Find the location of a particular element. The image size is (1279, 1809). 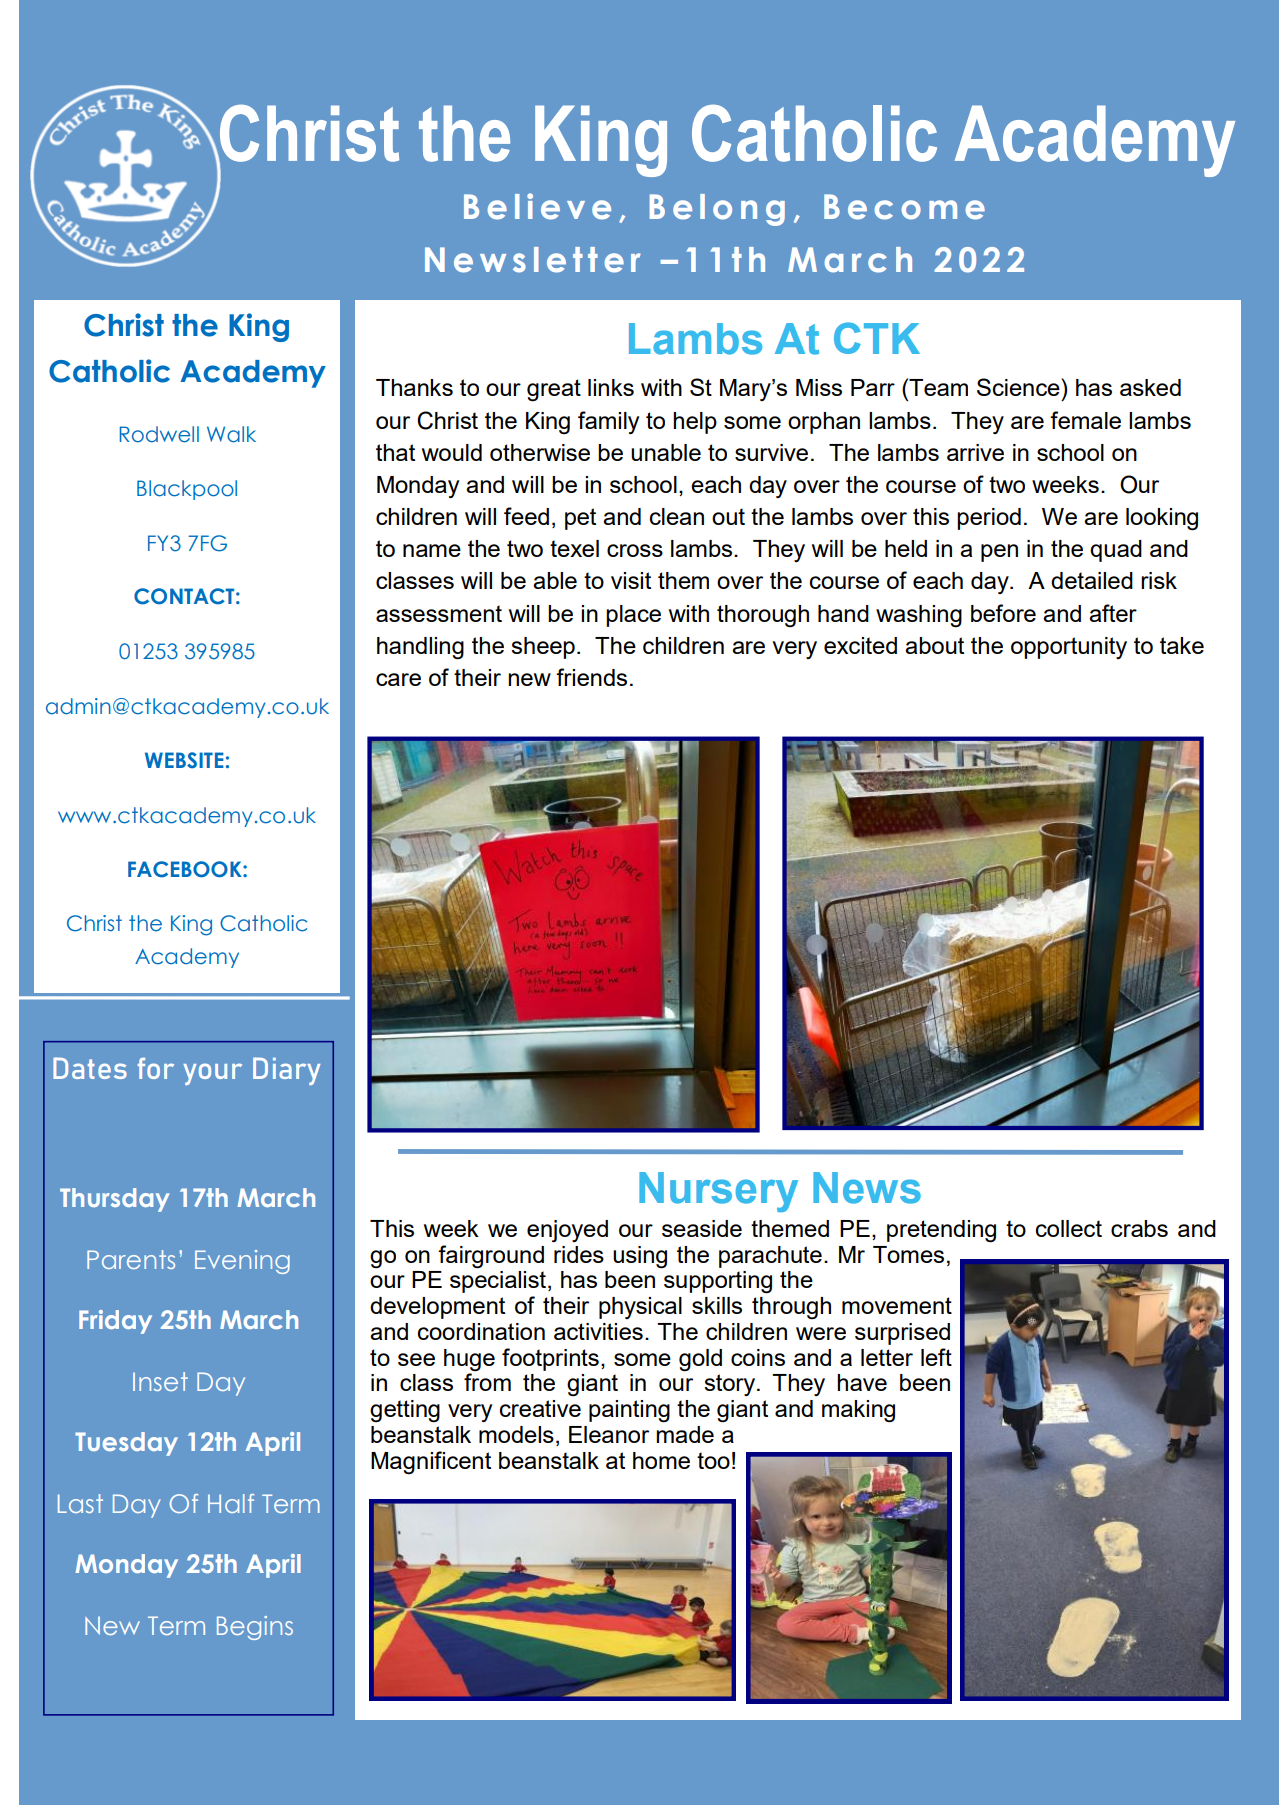

enjoyed is located at coordinates (567, 1231).
